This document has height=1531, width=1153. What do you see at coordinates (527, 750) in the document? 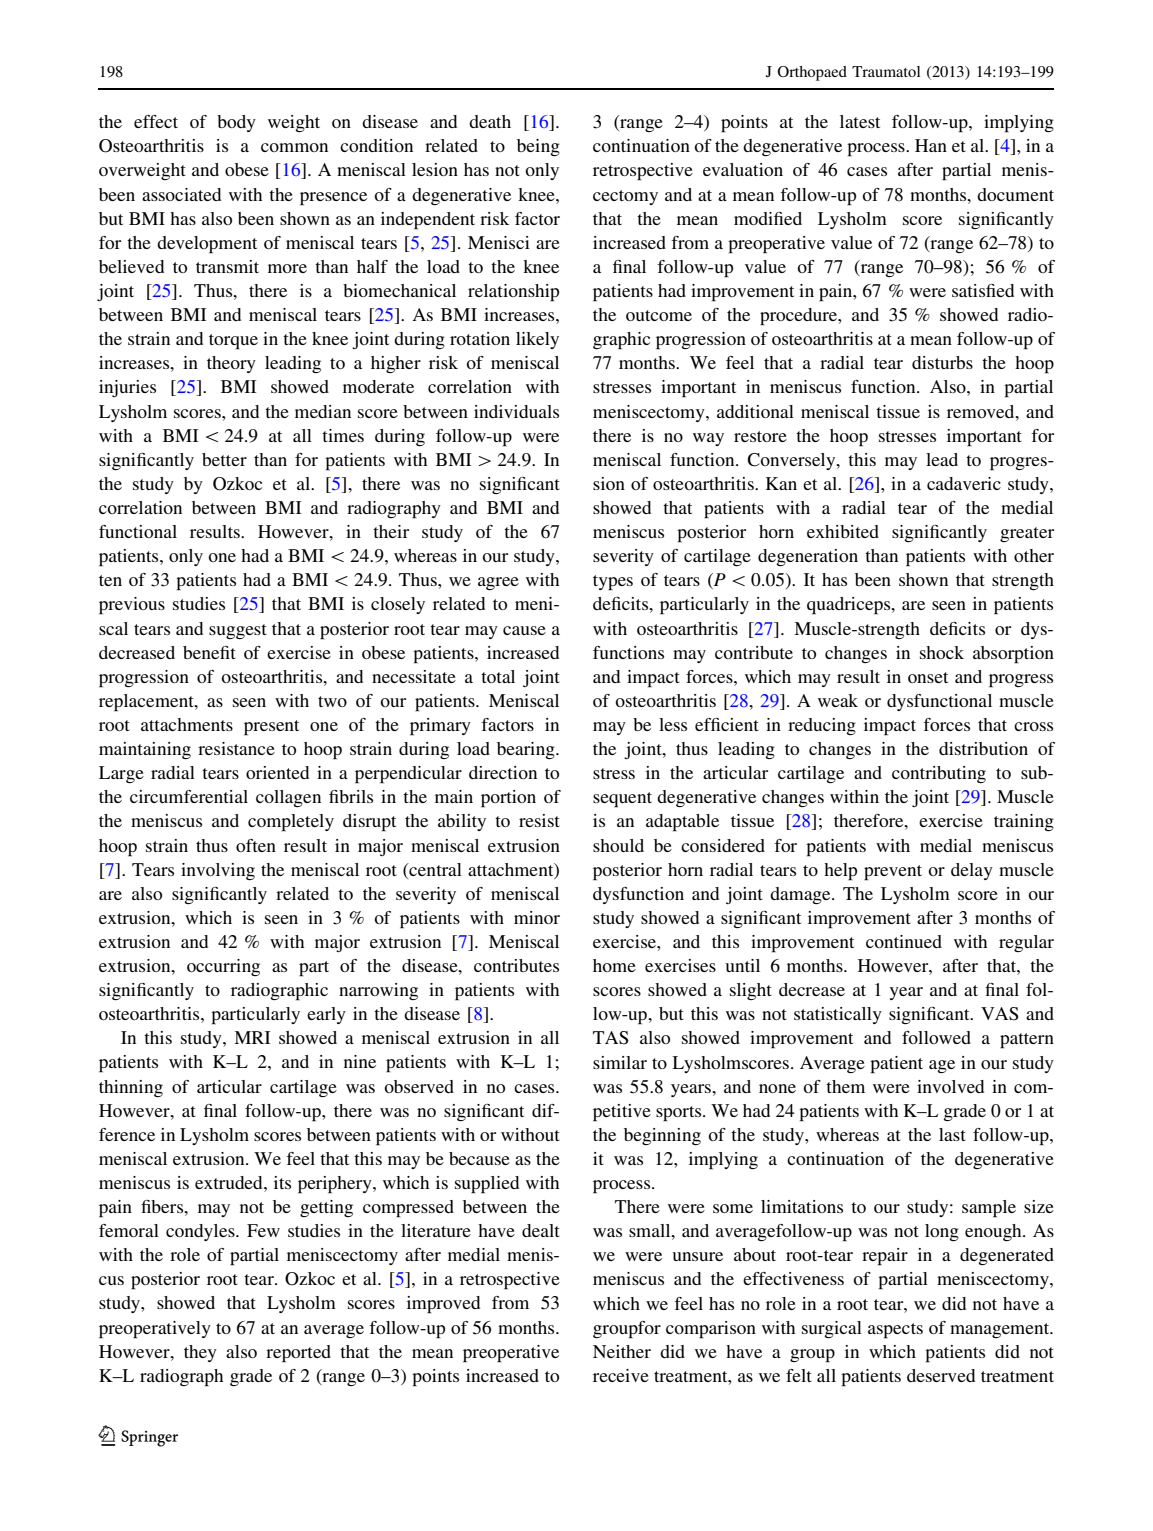
I see `bearing` at bounding box center [527, 750].
